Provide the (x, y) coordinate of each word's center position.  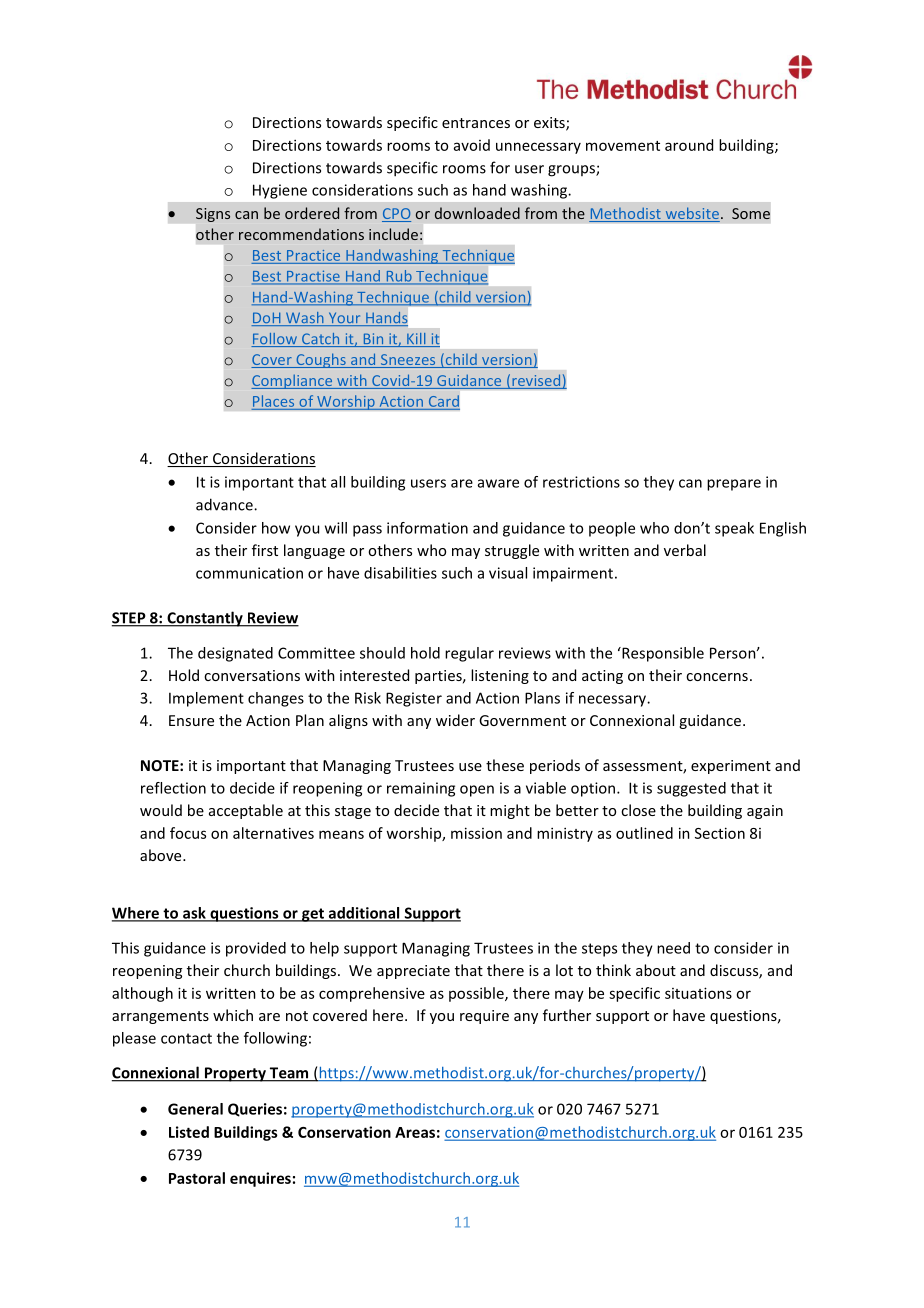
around (689, 145)
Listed (189, 1132)
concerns (717, 677)
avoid (472, 145)
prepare (734, 485)
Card (444, 401)
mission (476, 833)
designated (235, 654)
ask (194, 914)
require (484, 1017)
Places (273, 401)
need (673, 948)
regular (469, 654)
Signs (213, 215)
